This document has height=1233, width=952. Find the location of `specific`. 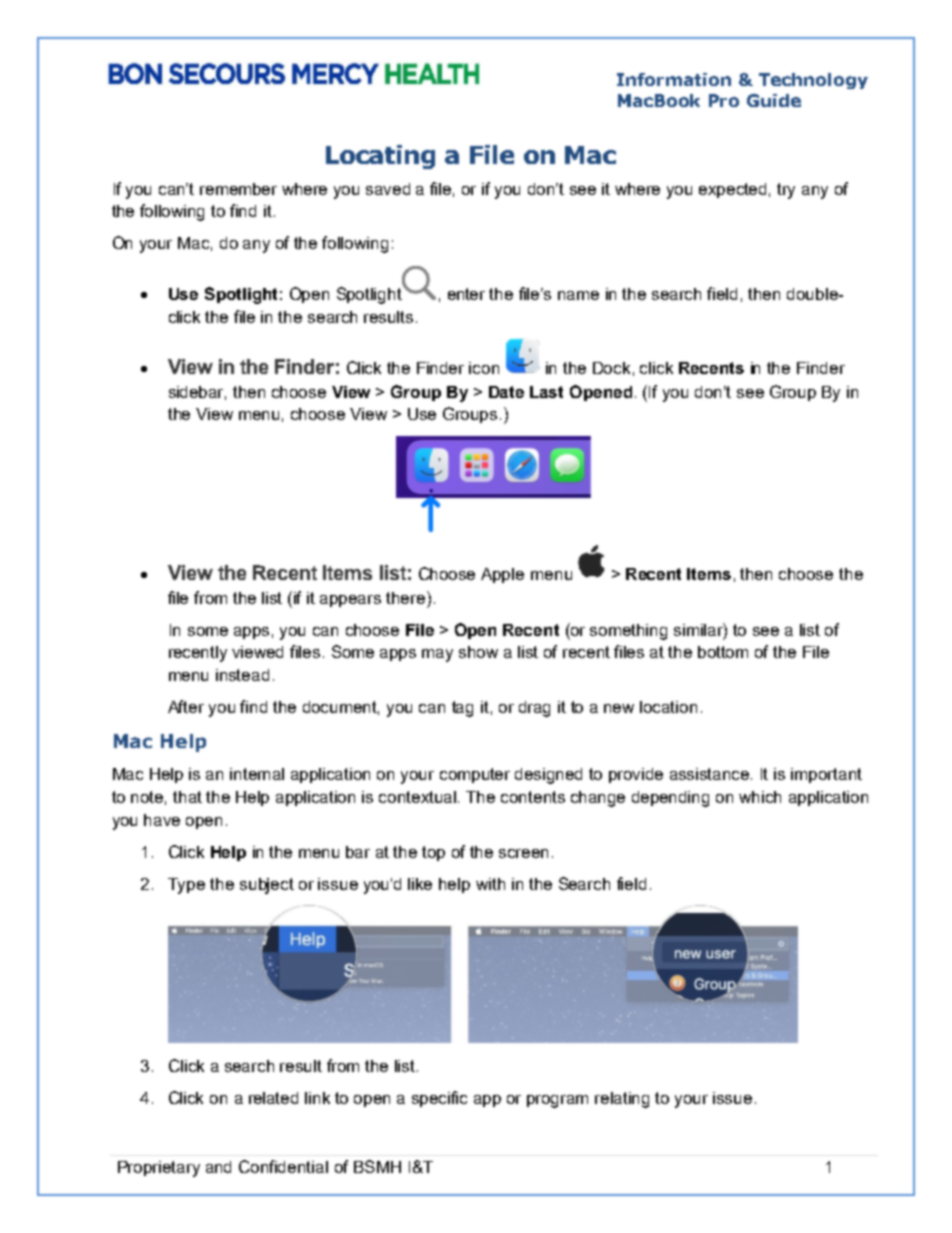

specific is located at coordinates (439, 1099).
